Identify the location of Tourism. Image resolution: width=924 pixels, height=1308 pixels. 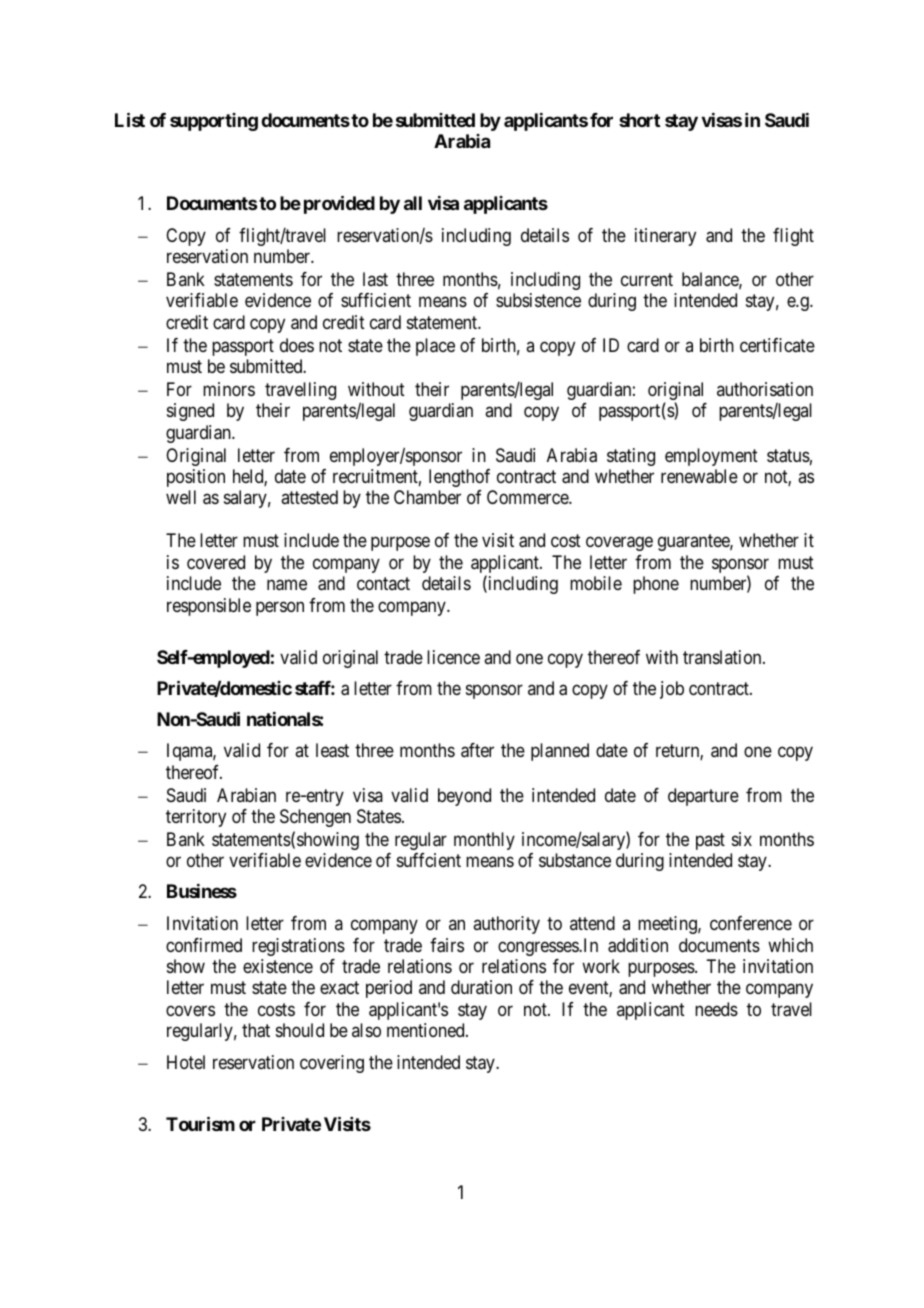
(200, 1123).
